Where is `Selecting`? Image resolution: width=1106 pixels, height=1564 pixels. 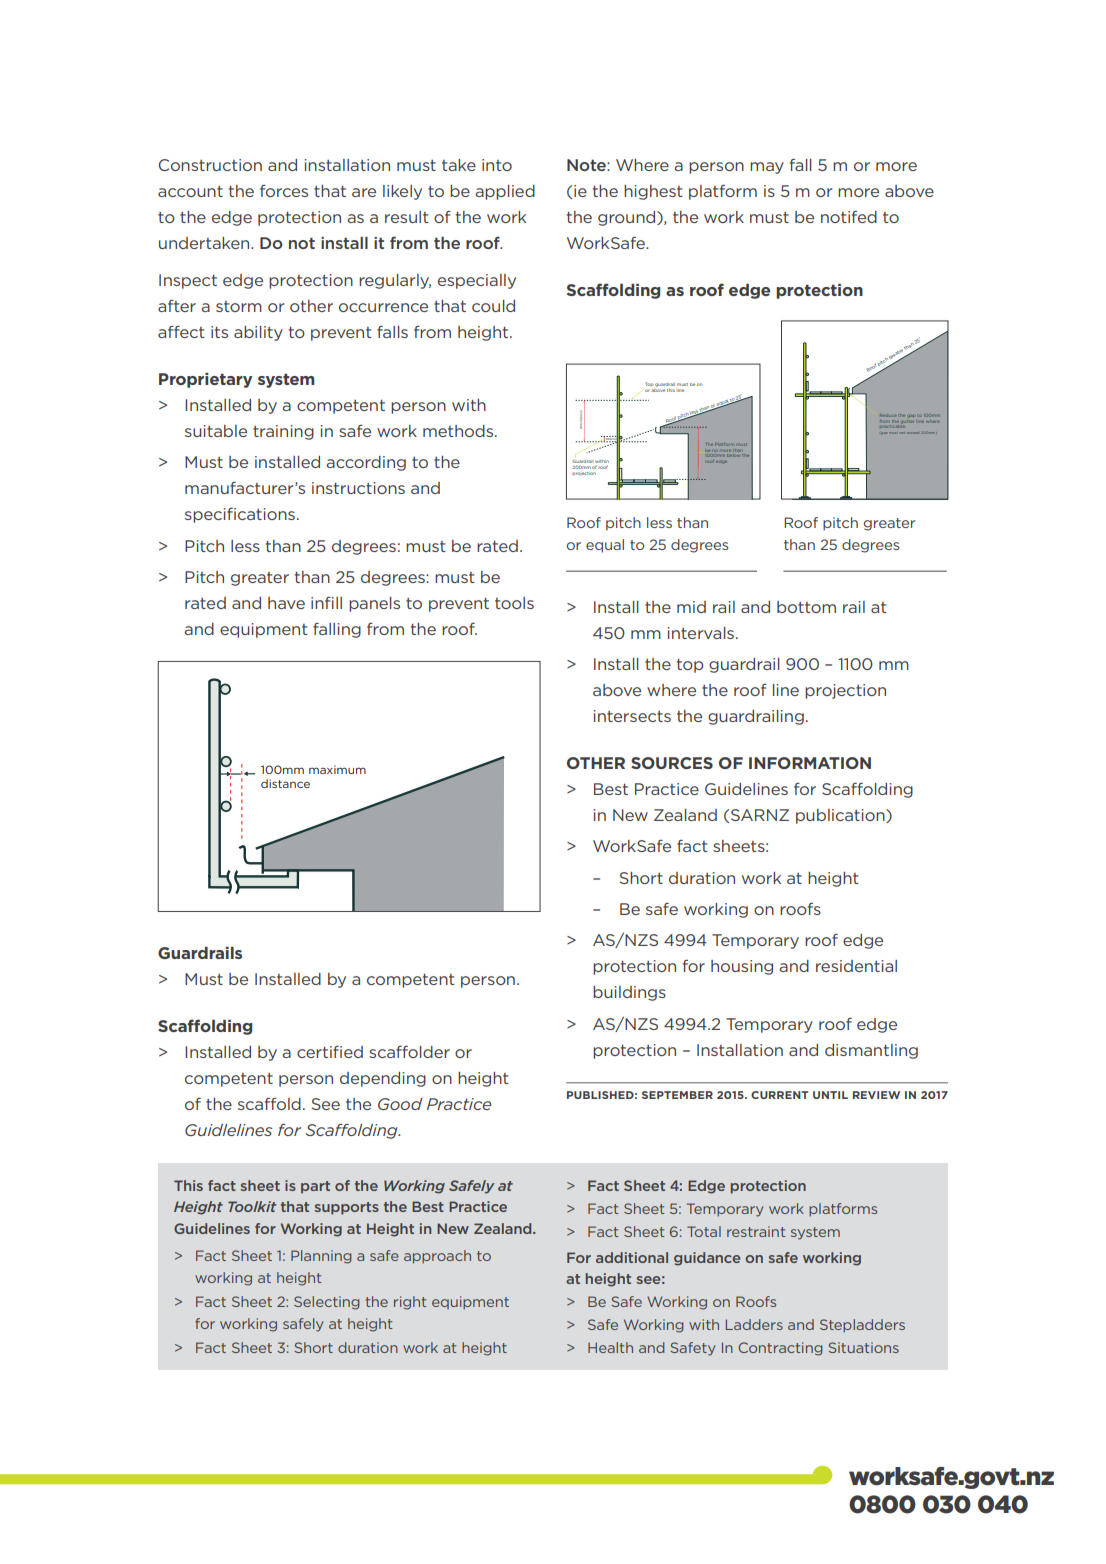
Selecting is located at coordinates (327, 1303).
